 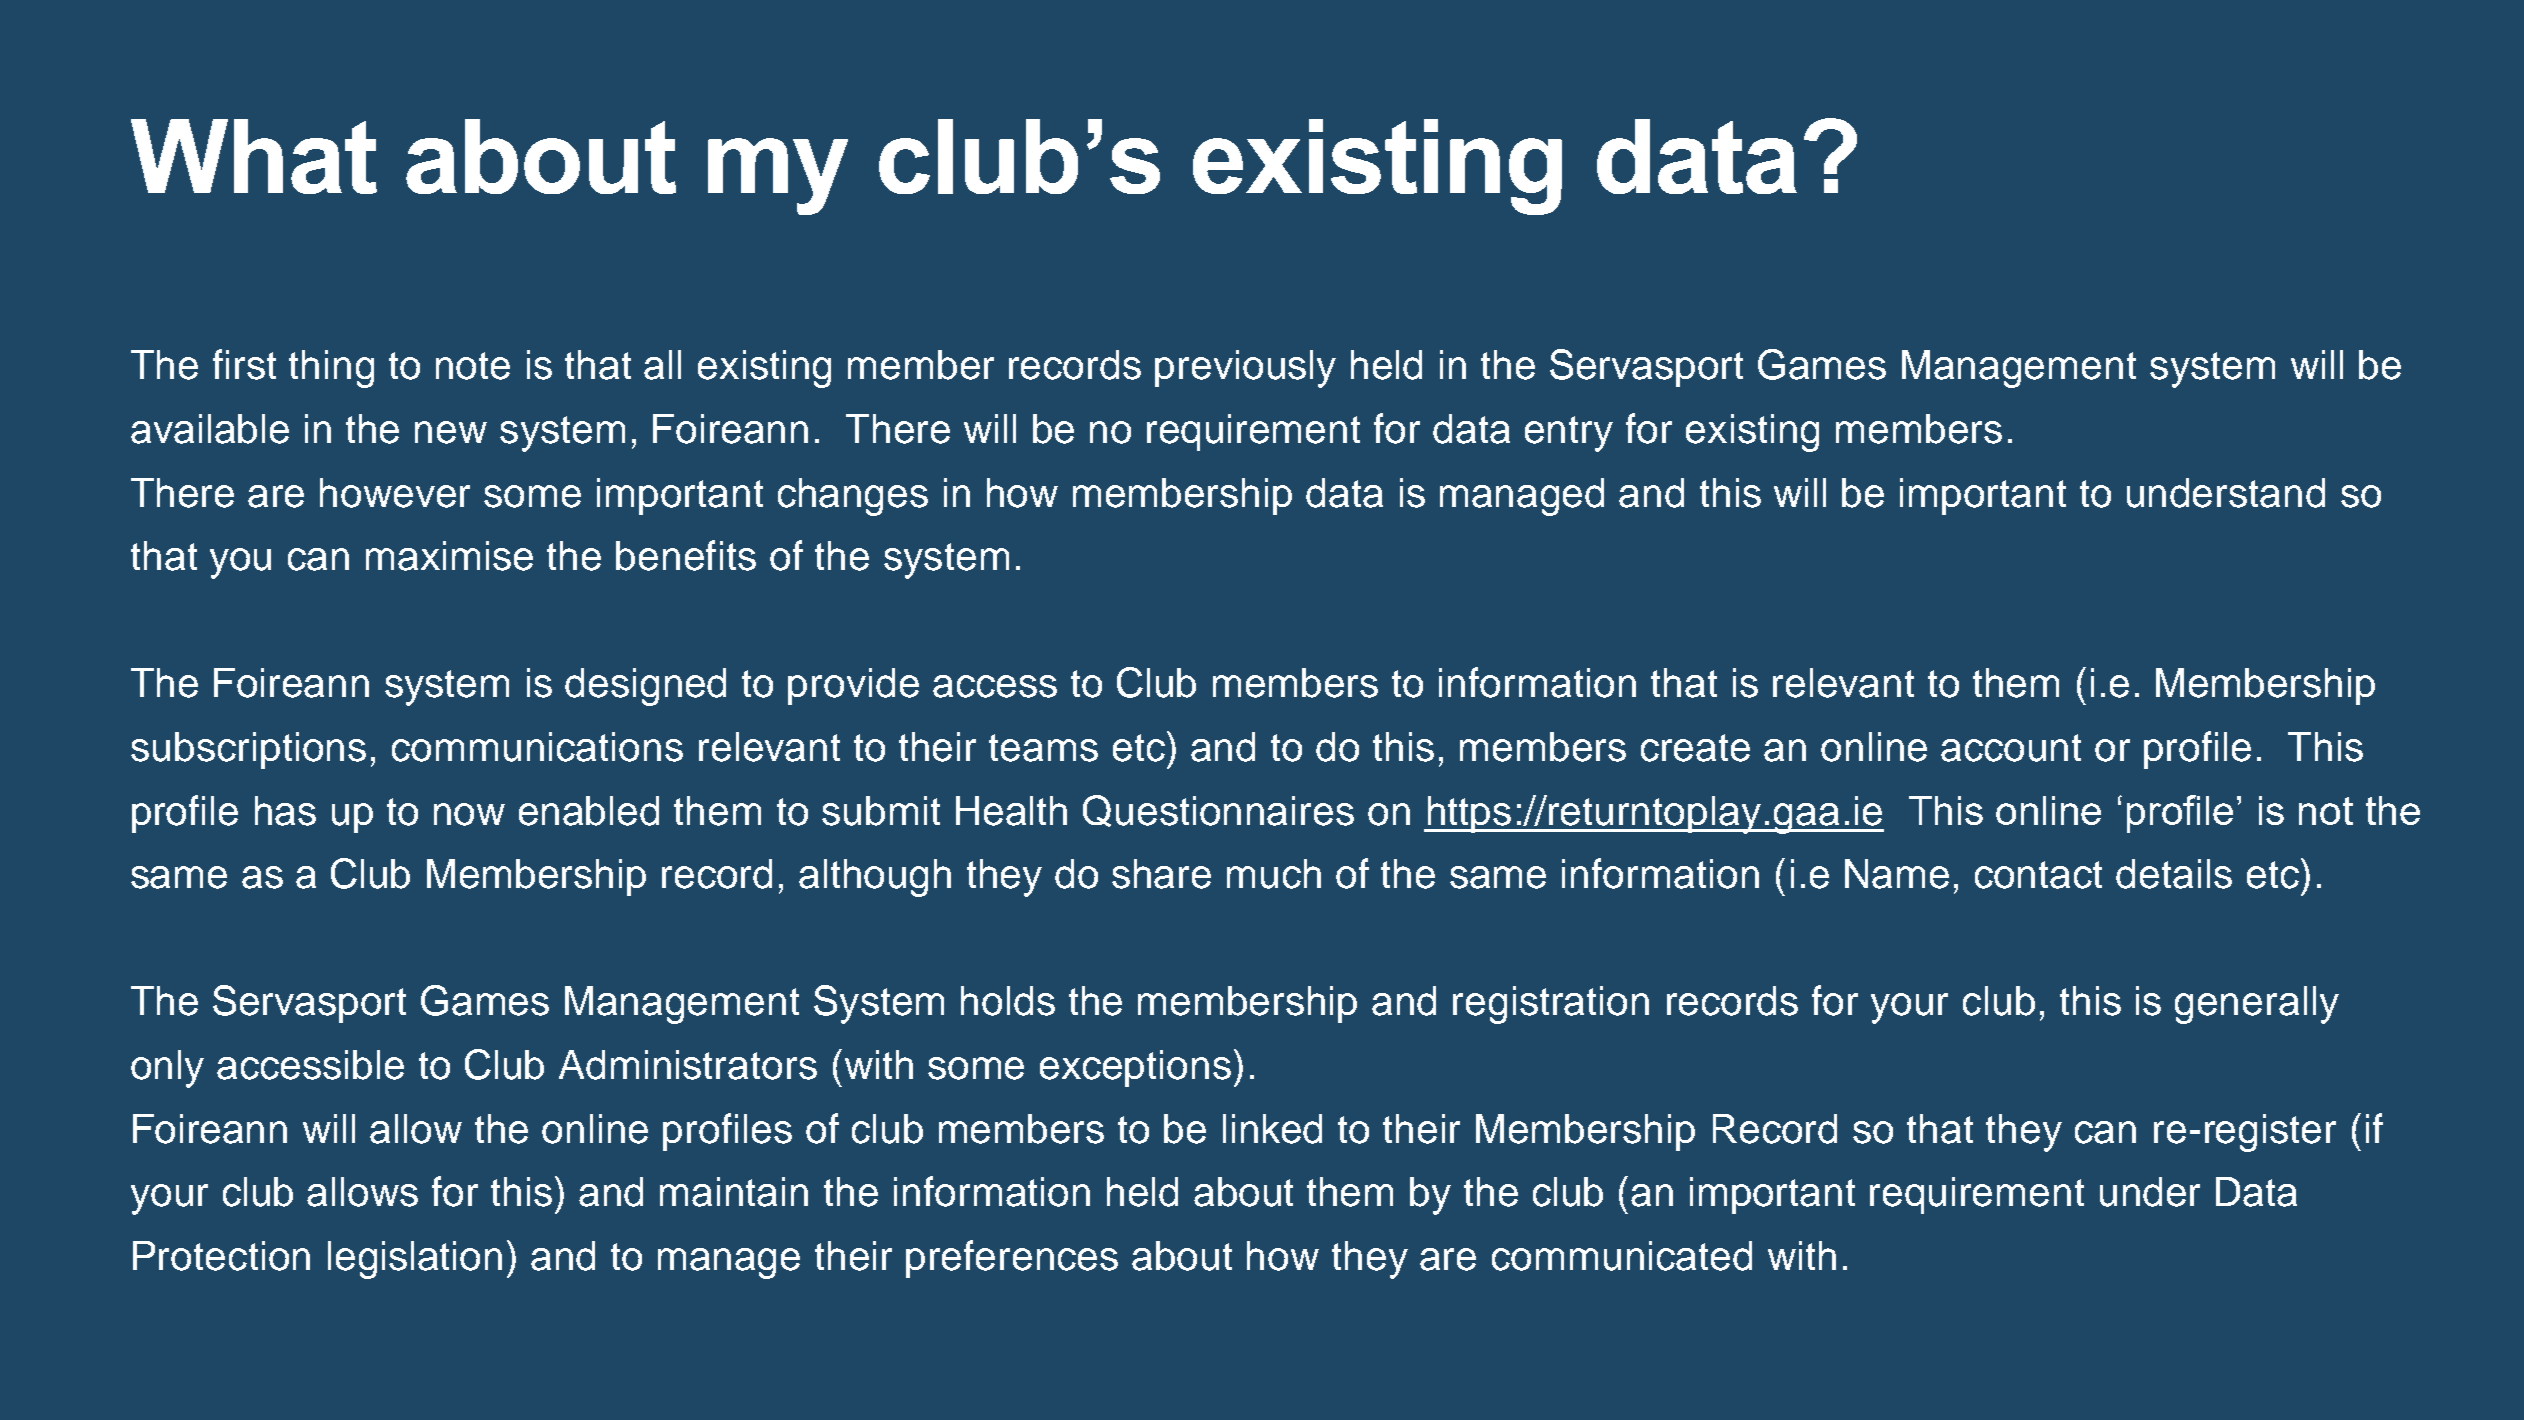 I want to click on entry, so click(x=1569, y=434).
